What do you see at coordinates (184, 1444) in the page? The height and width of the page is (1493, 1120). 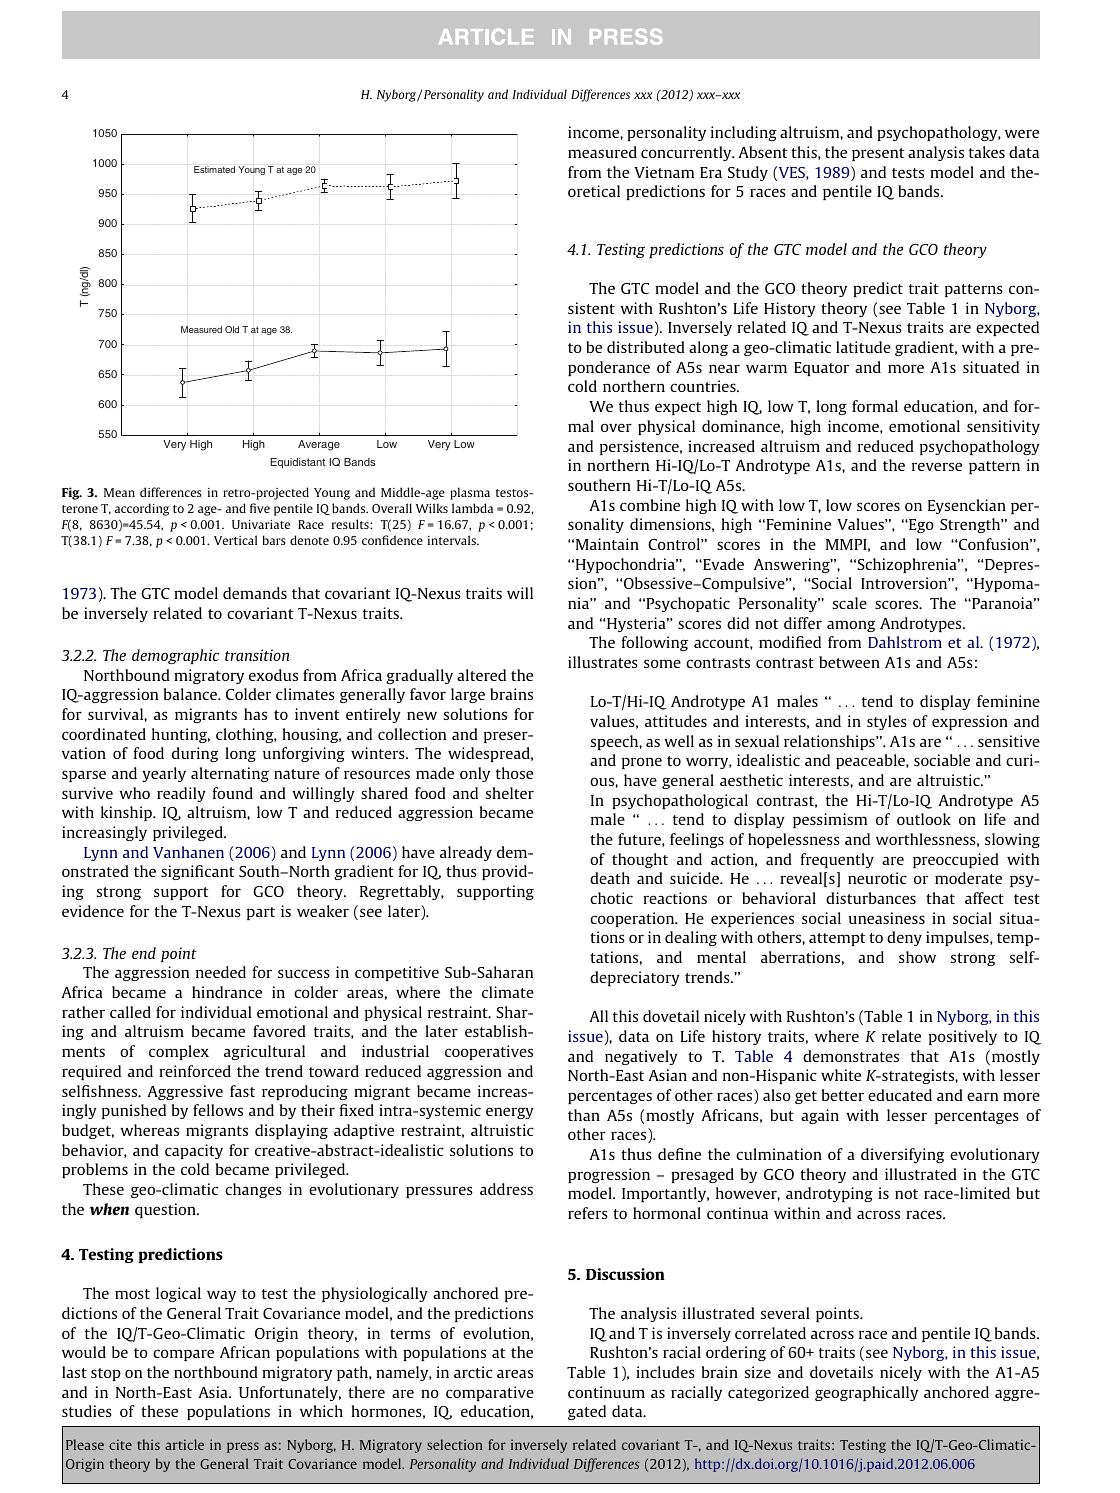 I see `article` at bounding box center [184, 1444].
